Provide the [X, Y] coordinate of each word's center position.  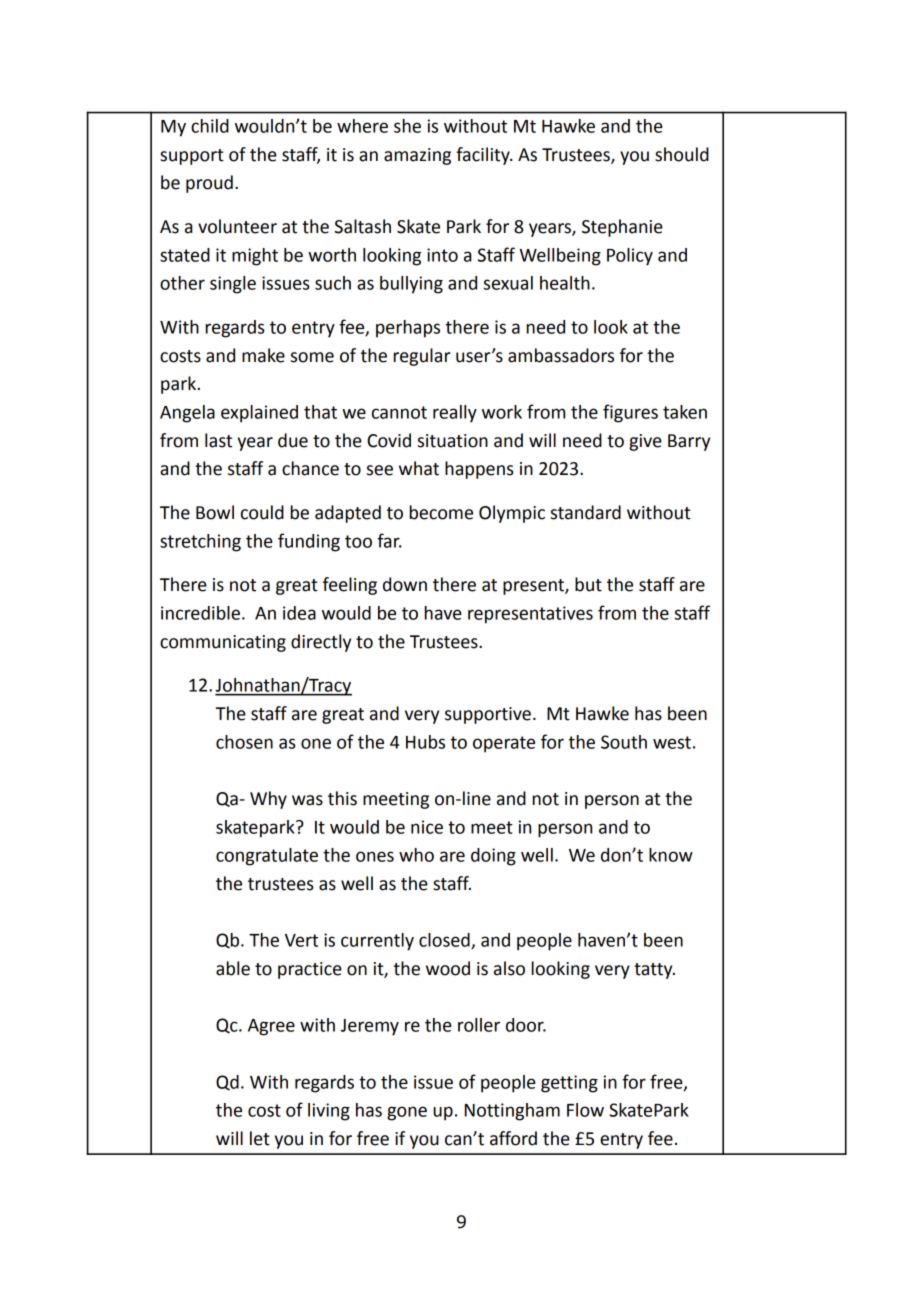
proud [209, 184]
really [455, 414]
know [671, 855]
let [260, 1138]
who [416, 855]
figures [630, 413]
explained [259, 414]
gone [407, 1113]
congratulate [267, 857]
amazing [417, 156]
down [405, 584]
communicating [223, 643]
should [682, 154]
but [588, 584]
